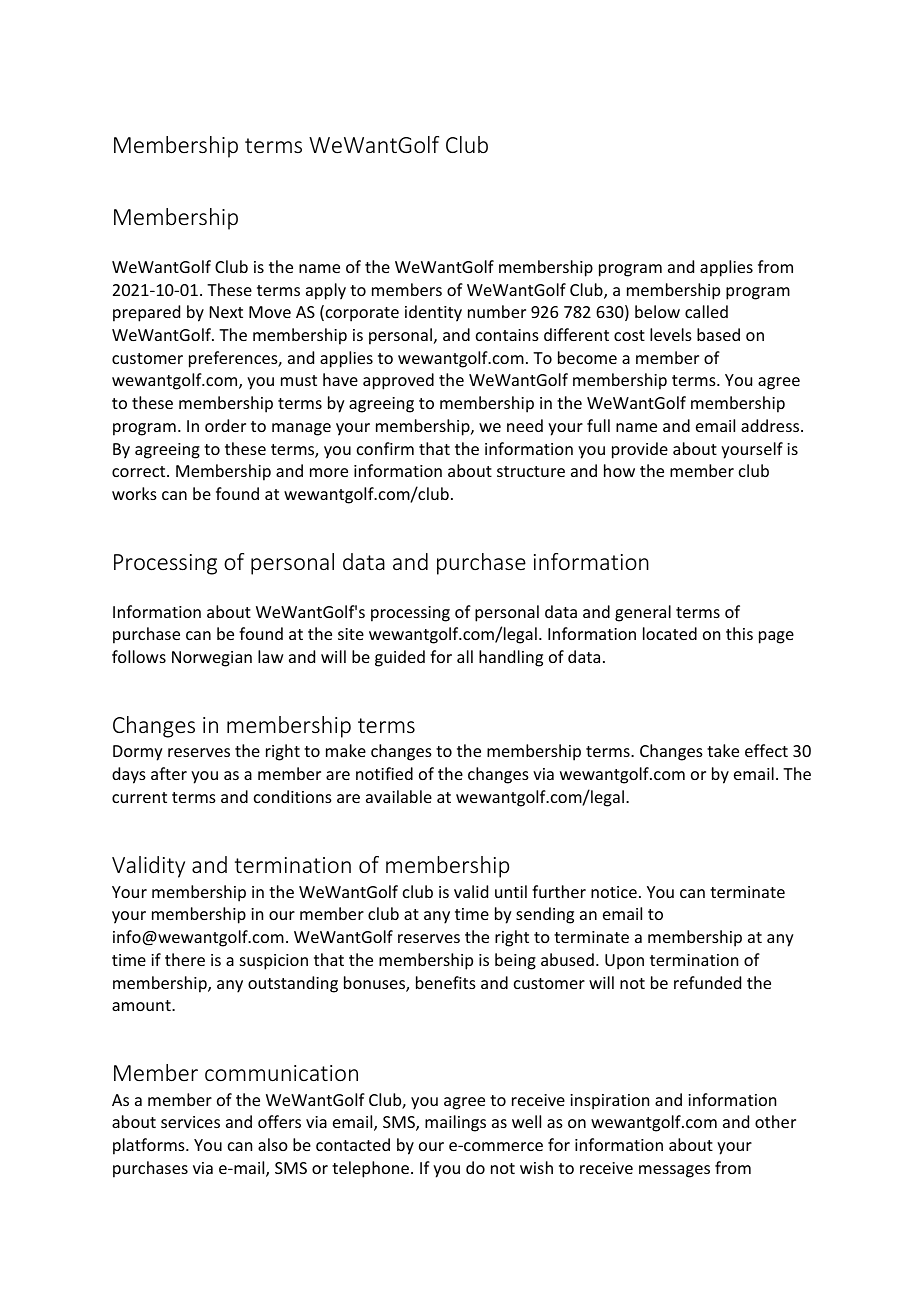 This screenshot has height=1308, width=924. I want to click on services, so click(190, 1122).
